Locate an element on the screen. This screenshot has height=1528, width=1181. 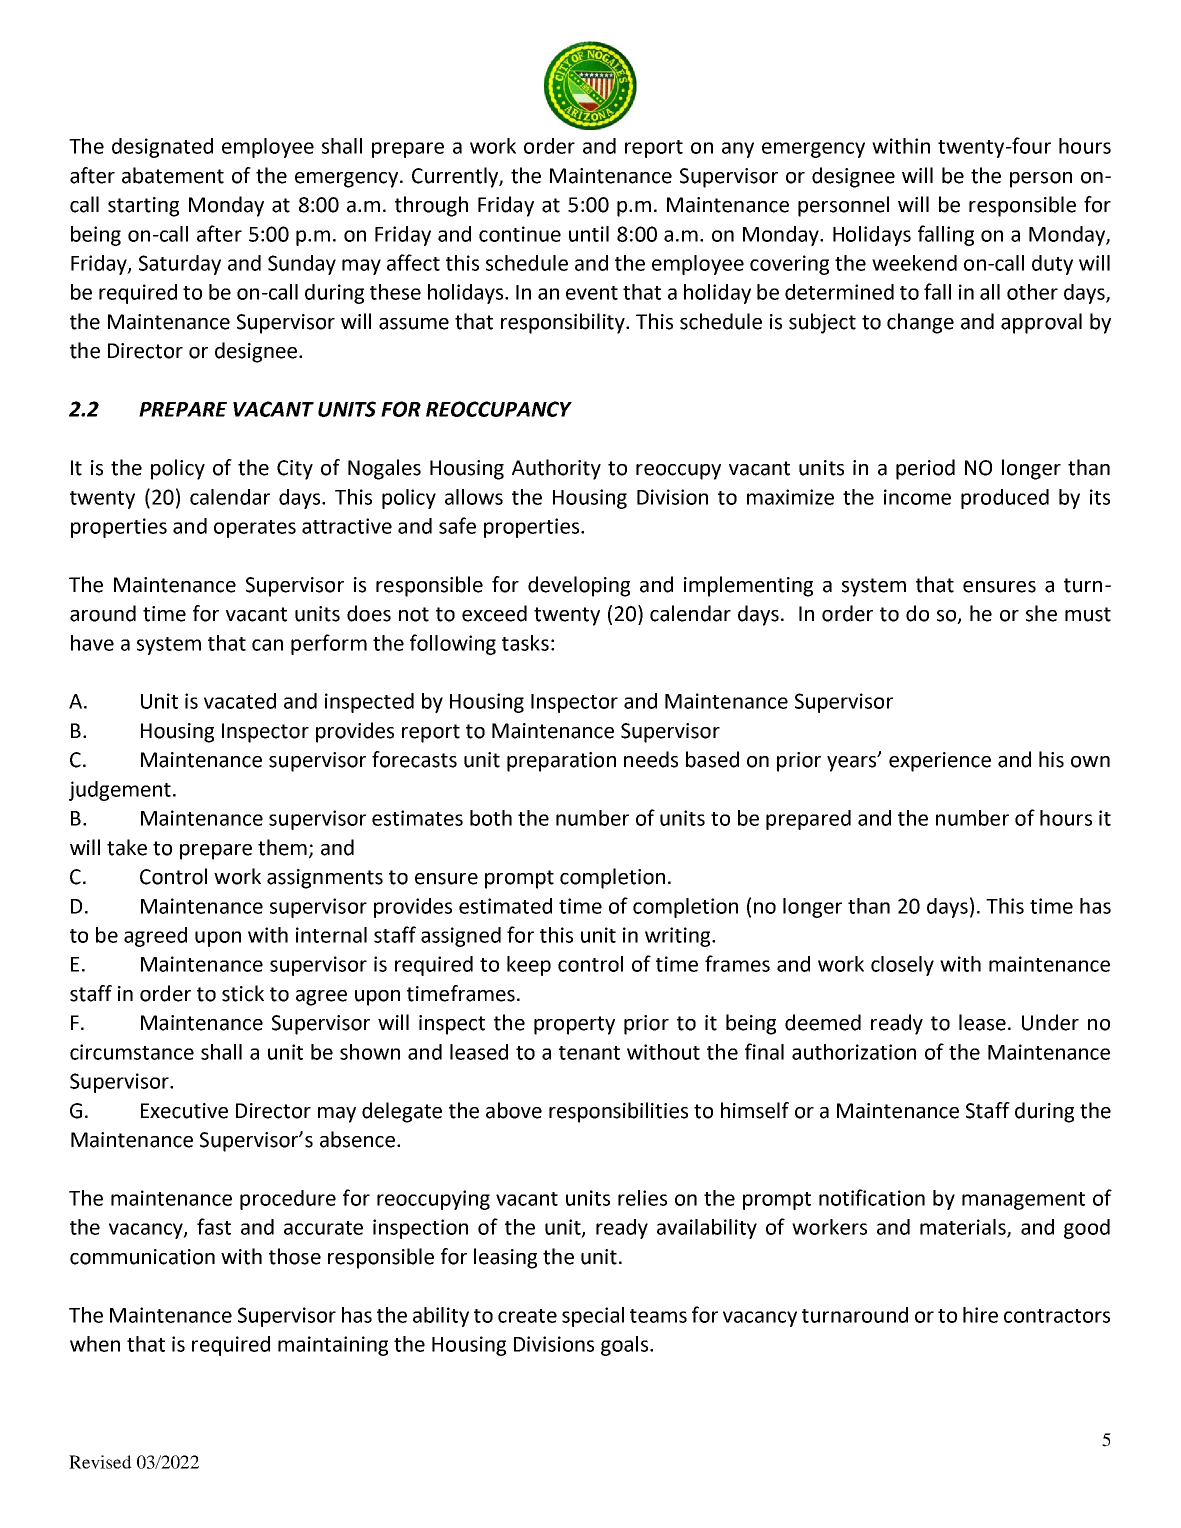
until is located at coordinates (589, 234).
